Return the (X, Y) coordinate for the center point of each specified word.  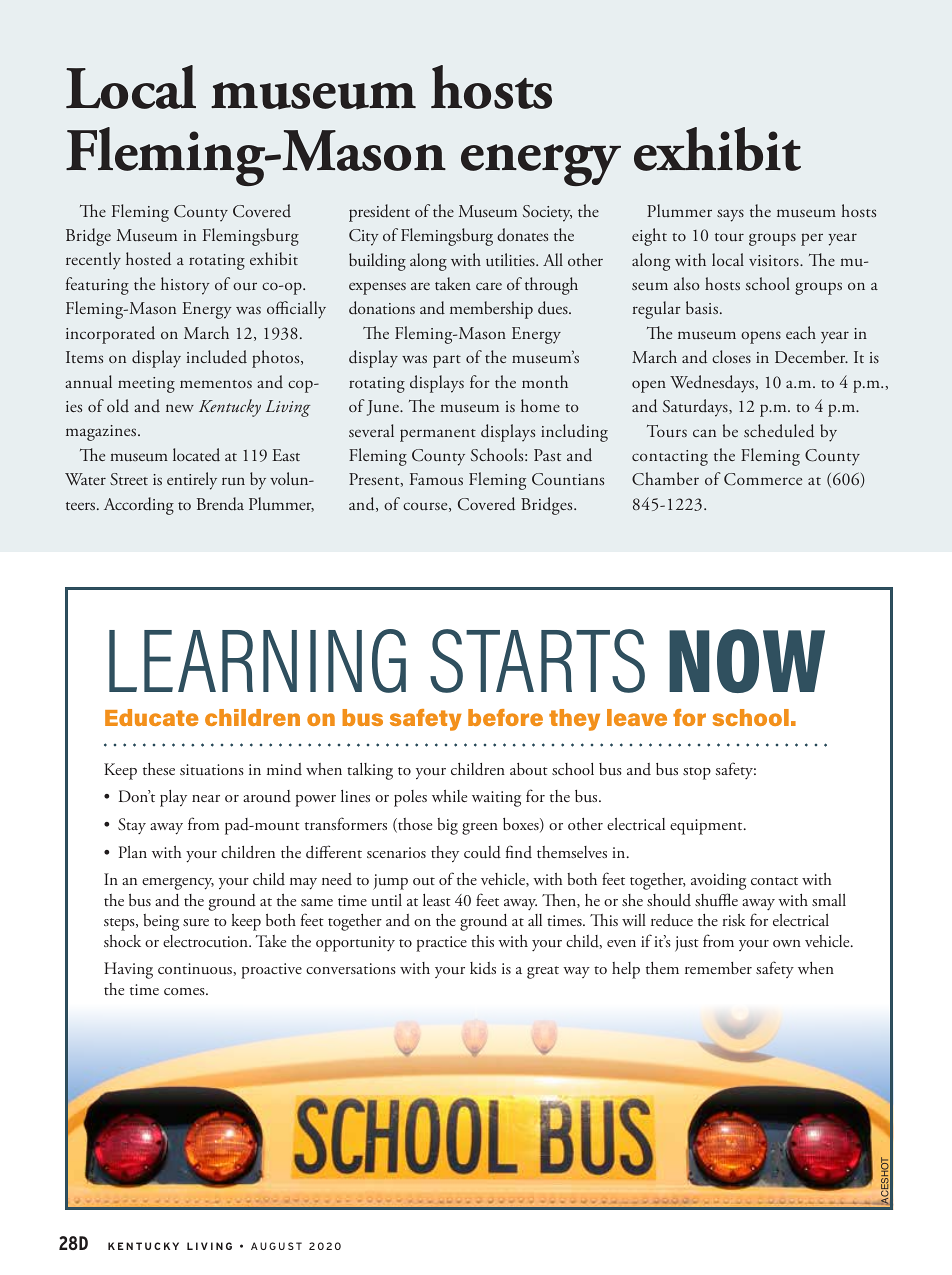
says (730, 215)
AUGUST (276, 1246)
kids (483, 968)
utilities (511, 259)
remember (718, 968)
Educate (152, 717)
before (505, 717)
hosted (148, 259)
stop (697, 773)
